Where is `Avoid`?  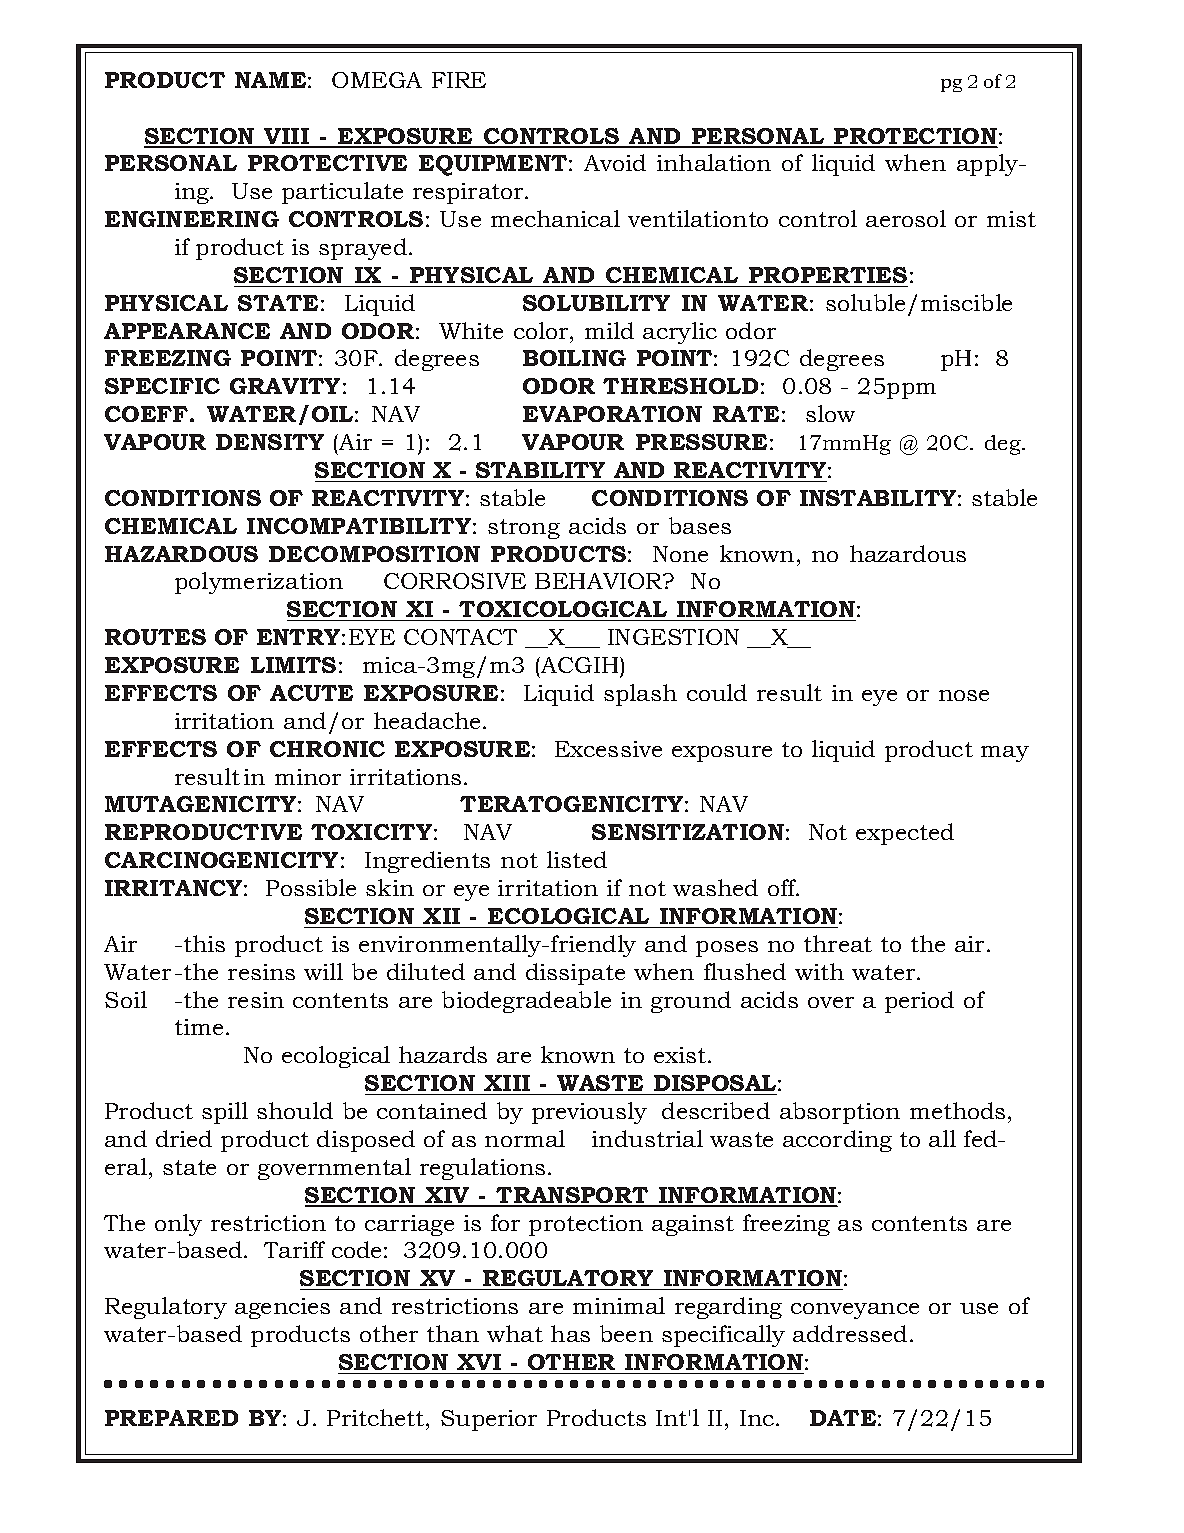
Avoid is located at coordinates (615, 162).
